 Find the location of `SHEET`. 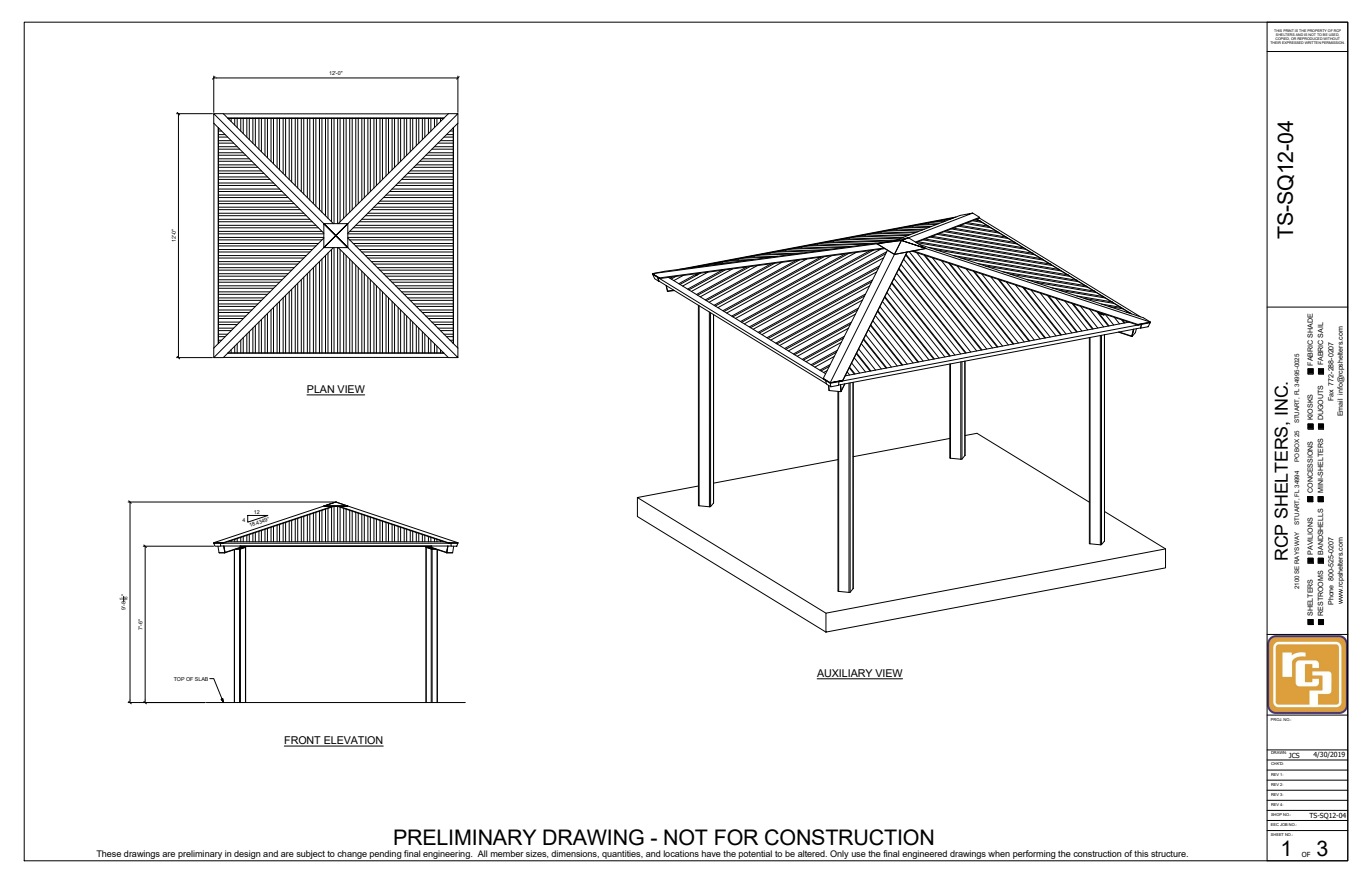

SHEET is located at coordinates (1277, 834).
